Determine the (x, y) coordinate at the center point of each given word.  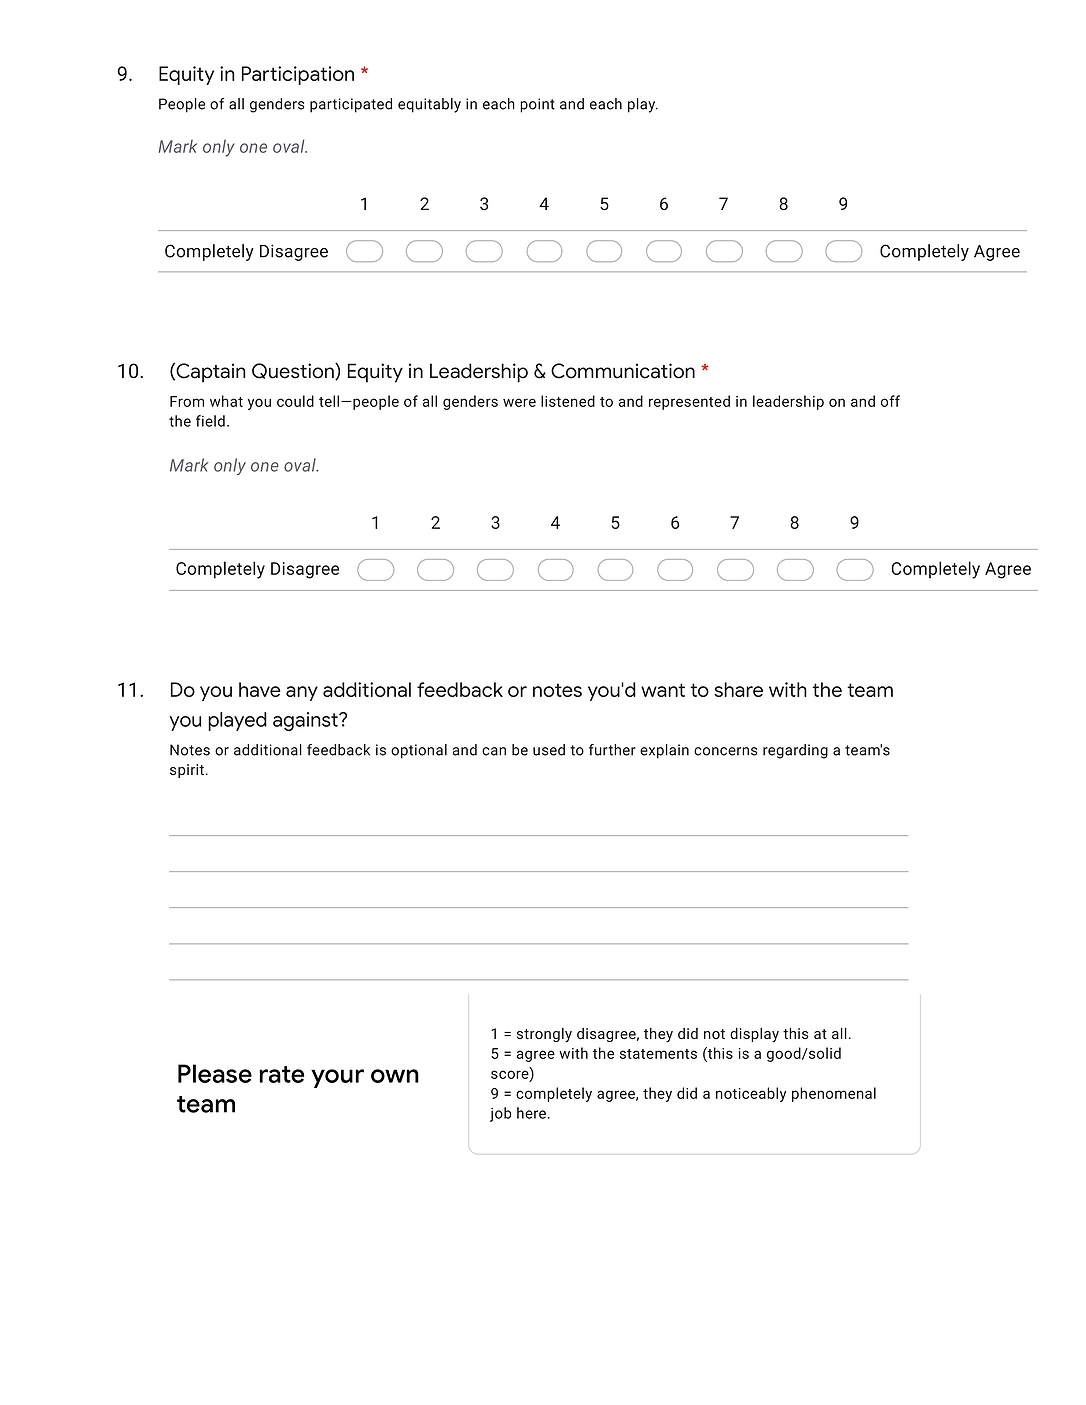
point (537, 105)
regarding (795, 751)
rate (281, 1074)
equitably (429, 105)
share (738, 689)
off (890, 401)
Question (294, 371)
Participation (298, 75)
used (549, 750)
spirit (188, 771)
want (663, 690)
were (519, 402)
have (260, 689)
